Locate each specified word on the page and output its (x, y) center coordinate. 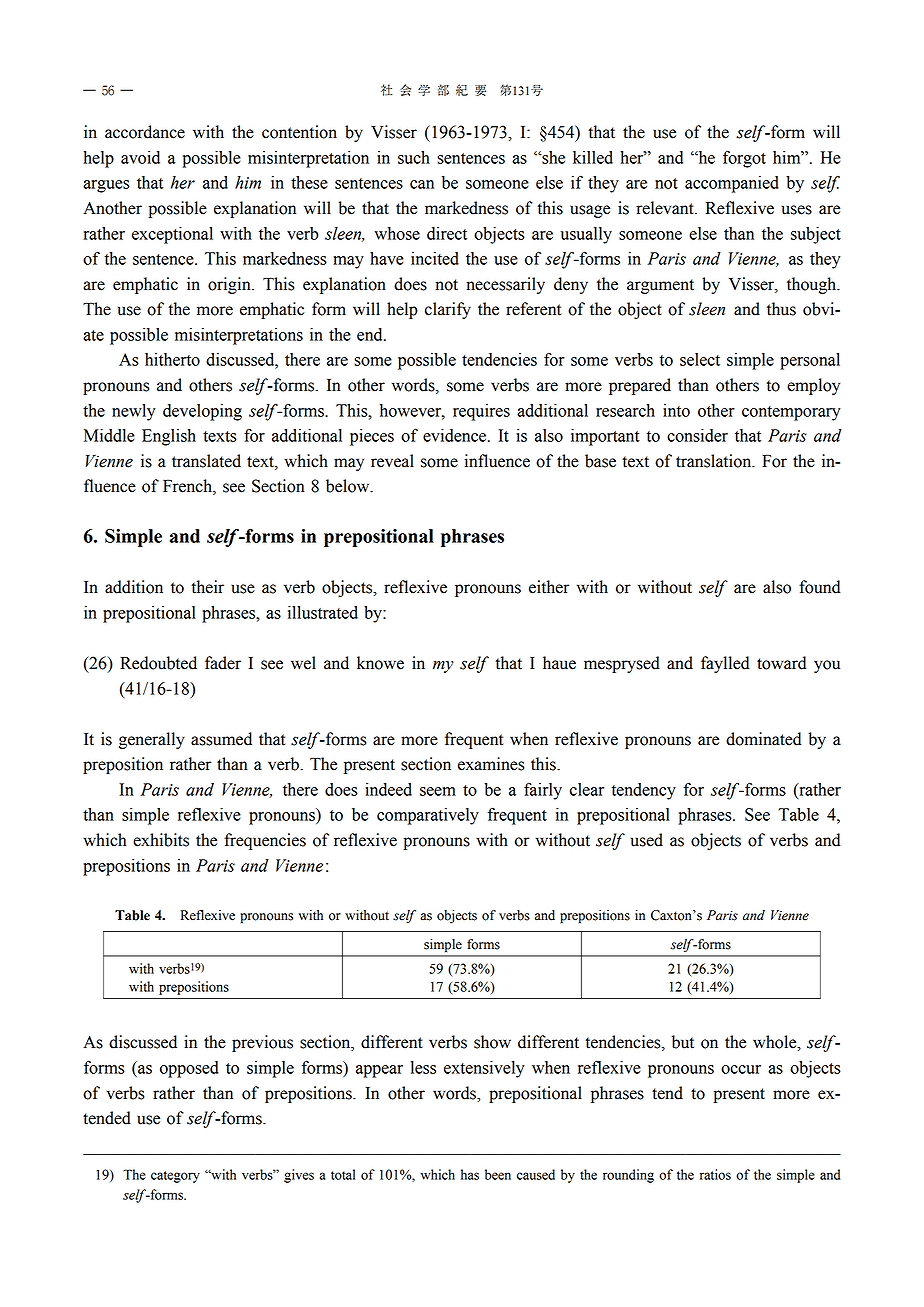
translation (715, 461)
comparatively (428, 816)
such (414, 157)
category (175, 1177)
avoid (140, 157)
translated (206, 461)
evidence (456, 435)
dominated (763, 739)
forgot (744, 159)
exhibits (161, 840)
